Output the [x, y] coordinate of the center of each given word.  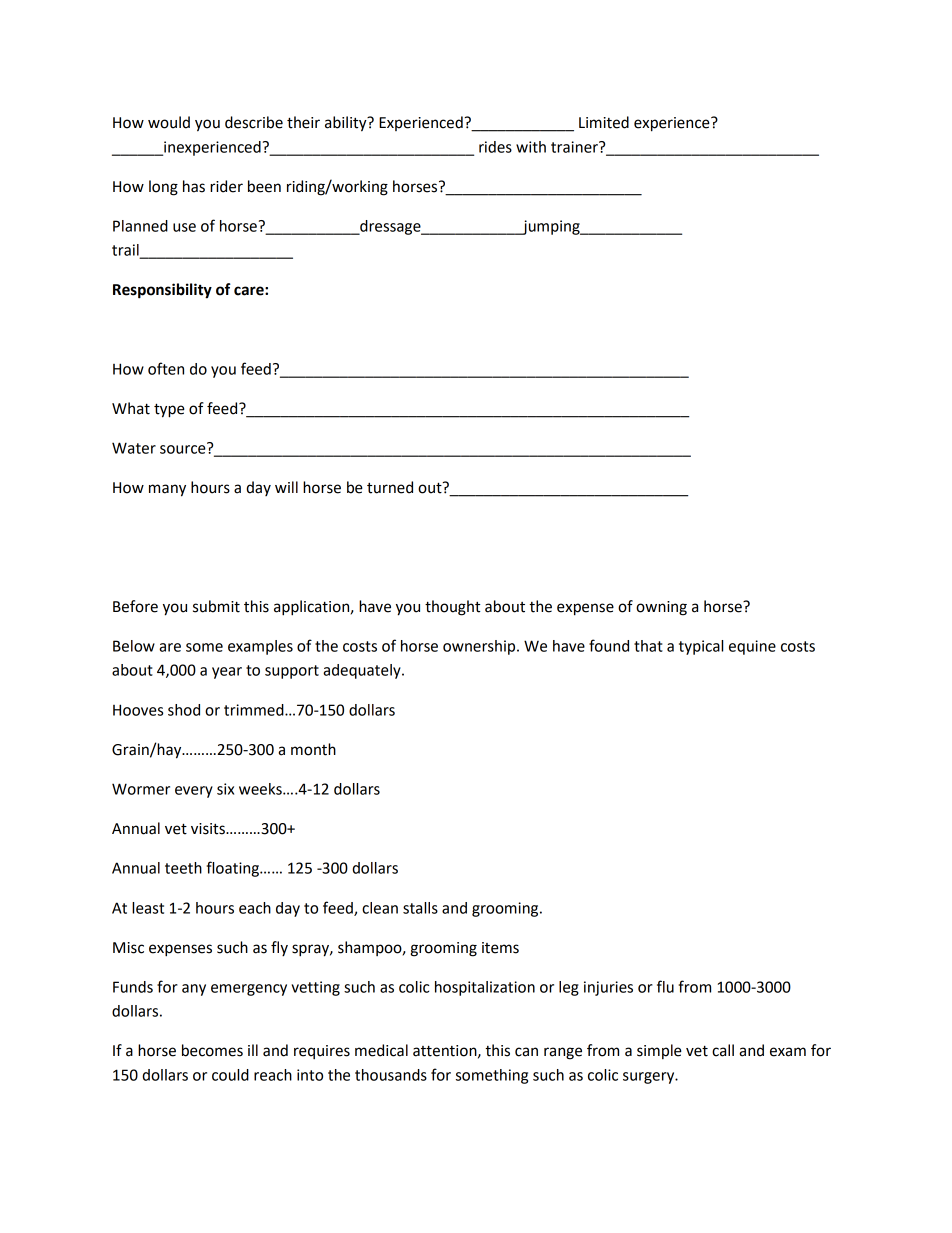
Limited [604, 122]
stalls [420, 908]
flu [665, 986]
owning [661, 608]
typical [701, 647]
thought [452, 608]
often [166, 368]
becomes [212, 1050]
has [194, 186]
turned [390, 487]
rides [495, 147]
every [194, 792]
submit [216, 606]
